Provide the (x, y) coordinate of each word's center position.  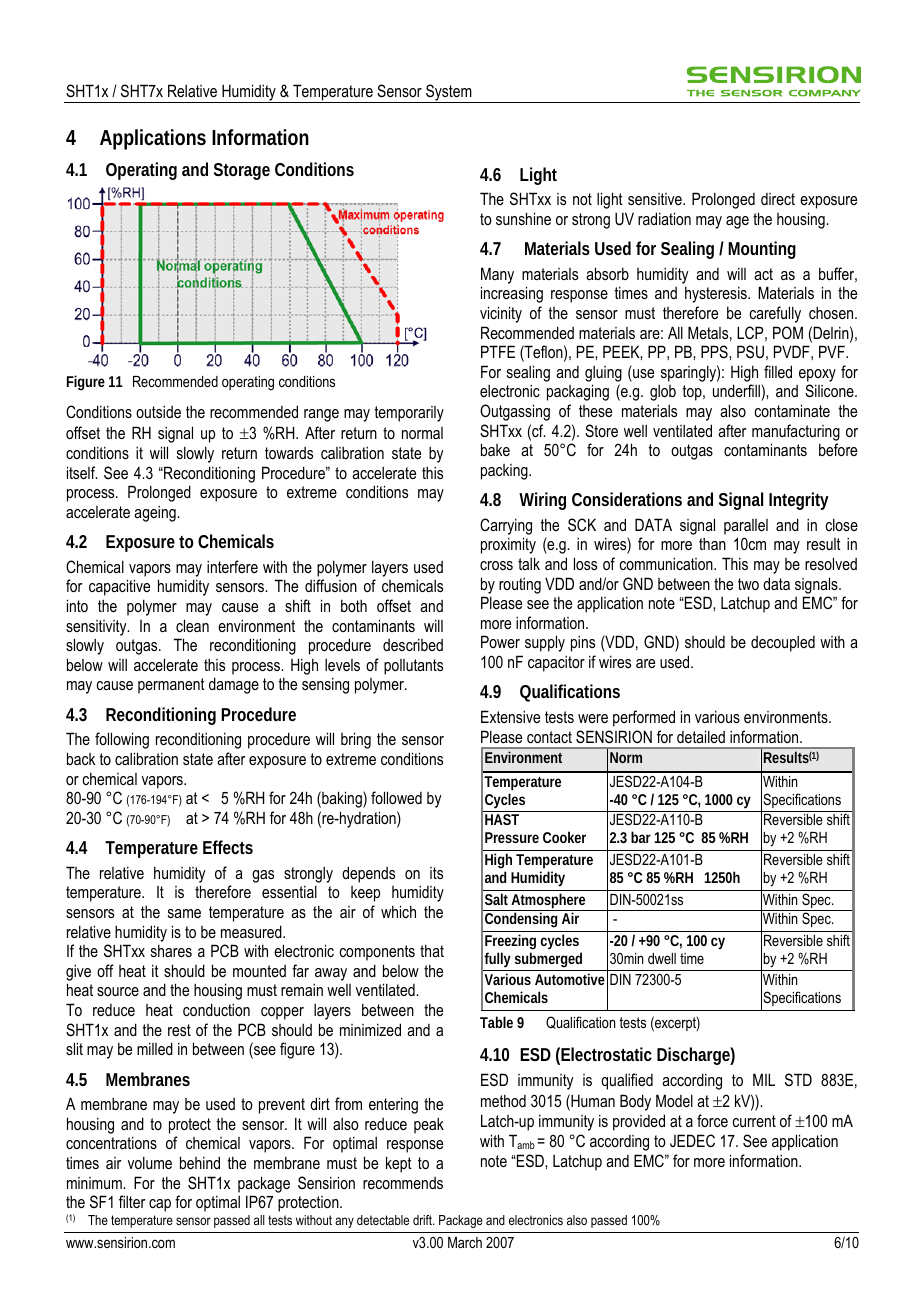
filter (132, 1201)
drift (423, 1220)
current (754, 1121)
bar (641, 837)
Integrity (799, 501)
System (449, 93)
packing (505, 472)
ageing (156, 514)
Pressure (512, 837)
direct (778, 199)
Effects (228, 847)
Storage (242, 171)
